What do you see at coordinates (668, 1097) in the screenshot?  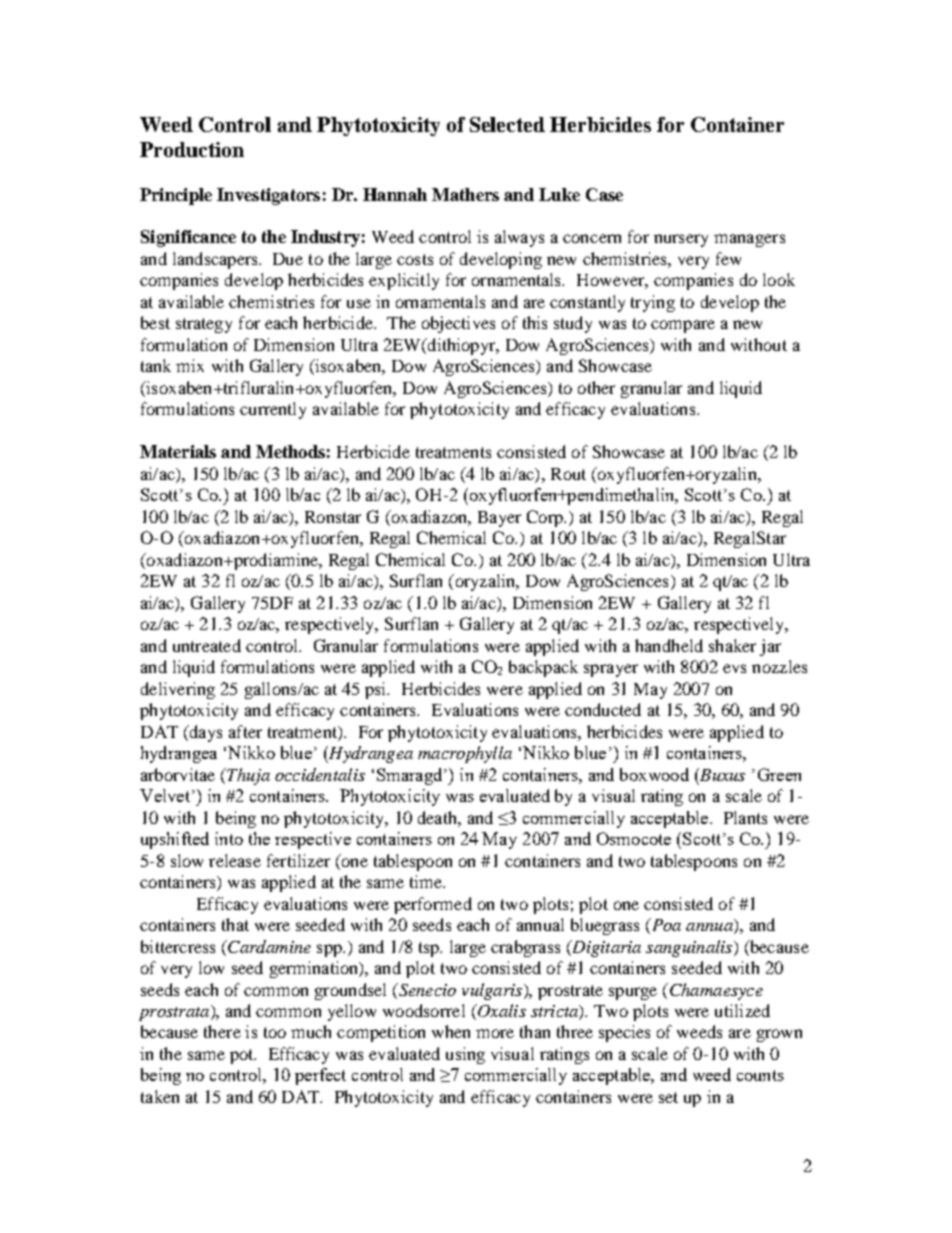 I see `set` at bounding box center [668, 1097].
